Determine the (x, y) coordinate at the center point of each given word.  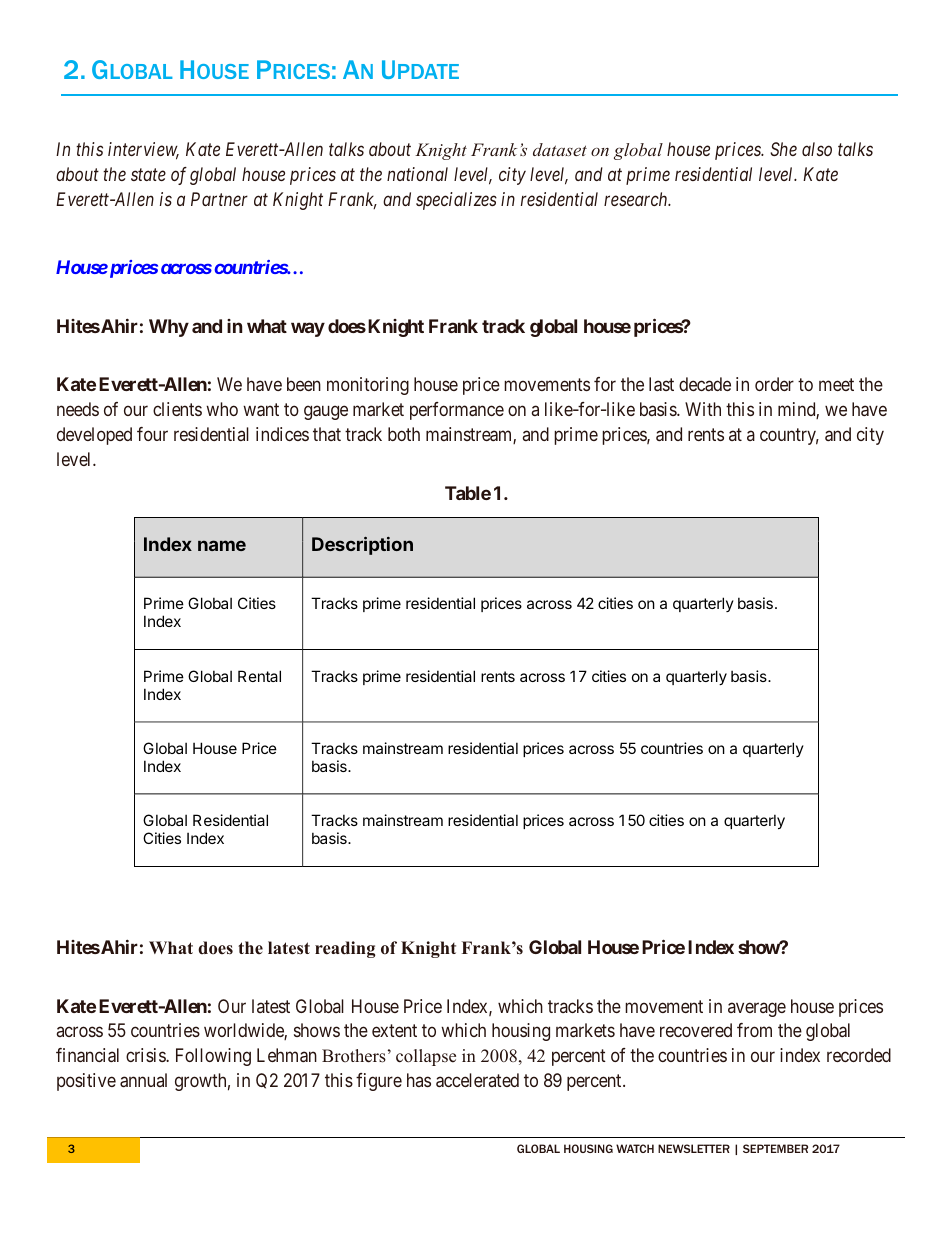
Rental (259, 676)
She (783, 149)
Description (362, 546)
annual (143, 1080)
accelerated (477, 1080)
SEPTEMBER (775, 1148)
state (148, 175)
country (789, 436)
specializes (456, 201)
